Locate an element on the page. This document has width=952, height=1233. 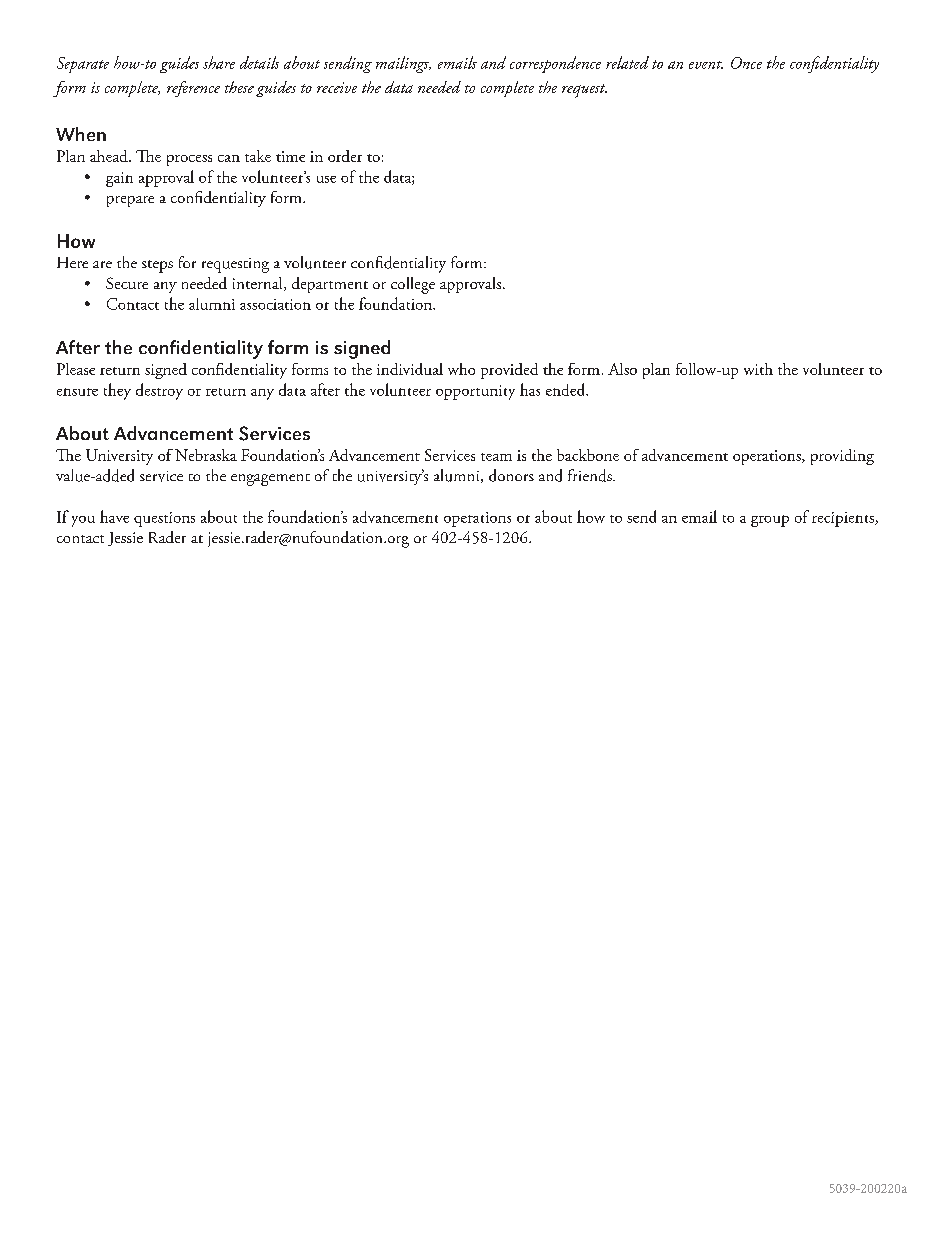
mailings is located at coordinates (403, 64).
